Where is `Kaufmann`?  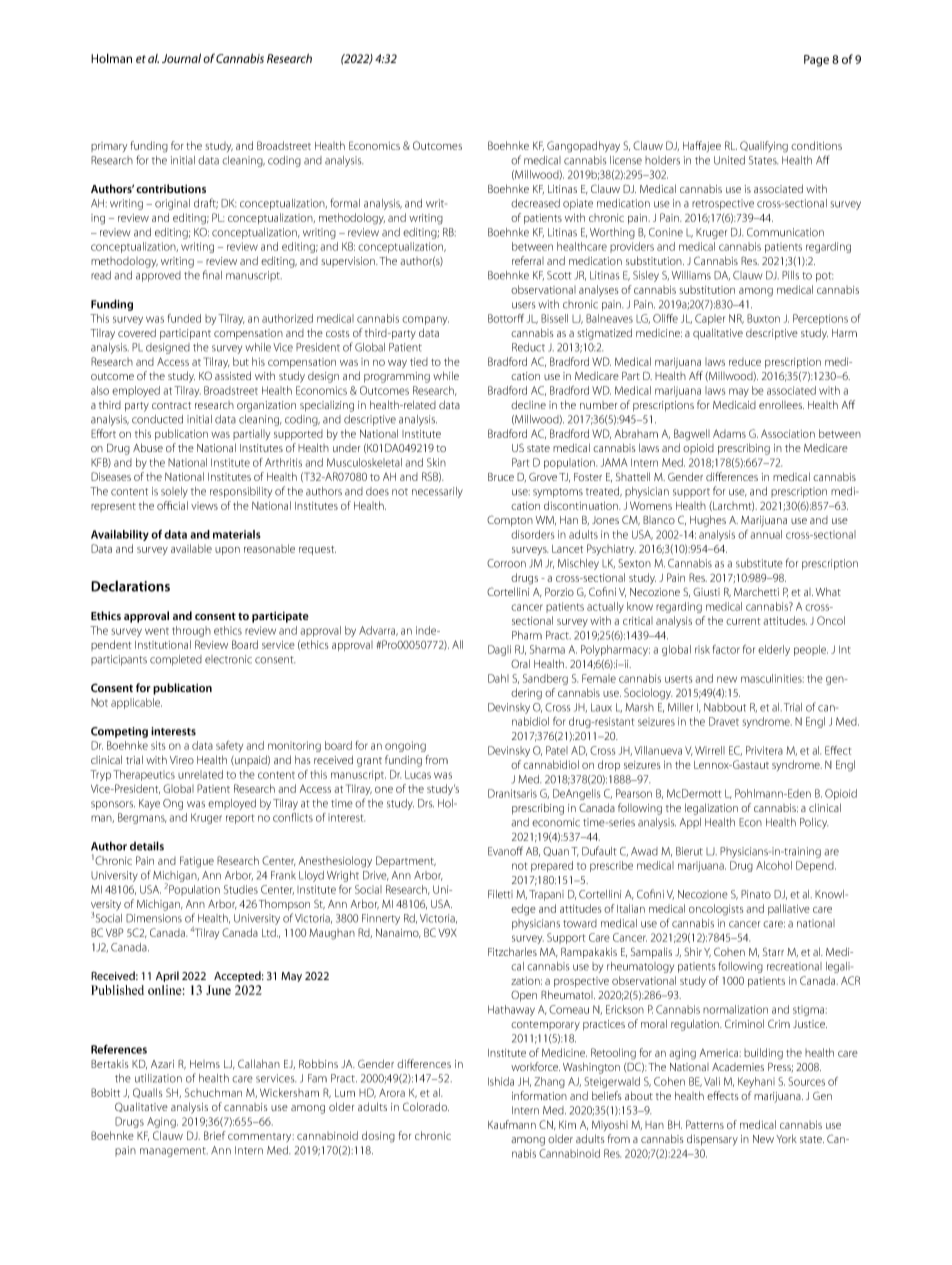 Kaufmann is located at coordinates (512, 1124).
